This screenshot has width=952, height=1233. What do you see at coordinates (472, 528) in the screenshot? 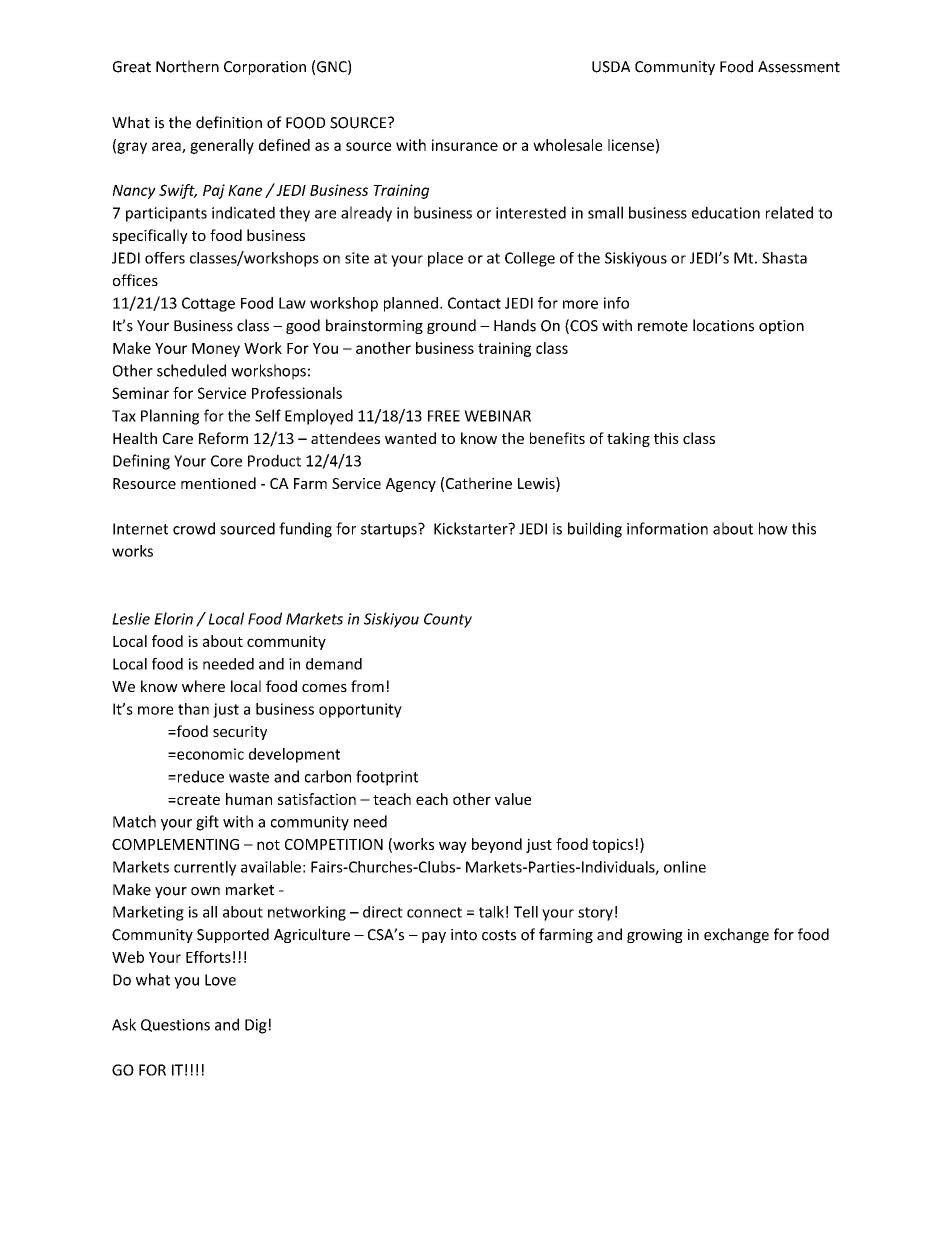
I see `Kickstarter` at bounding box center [472, 528].
